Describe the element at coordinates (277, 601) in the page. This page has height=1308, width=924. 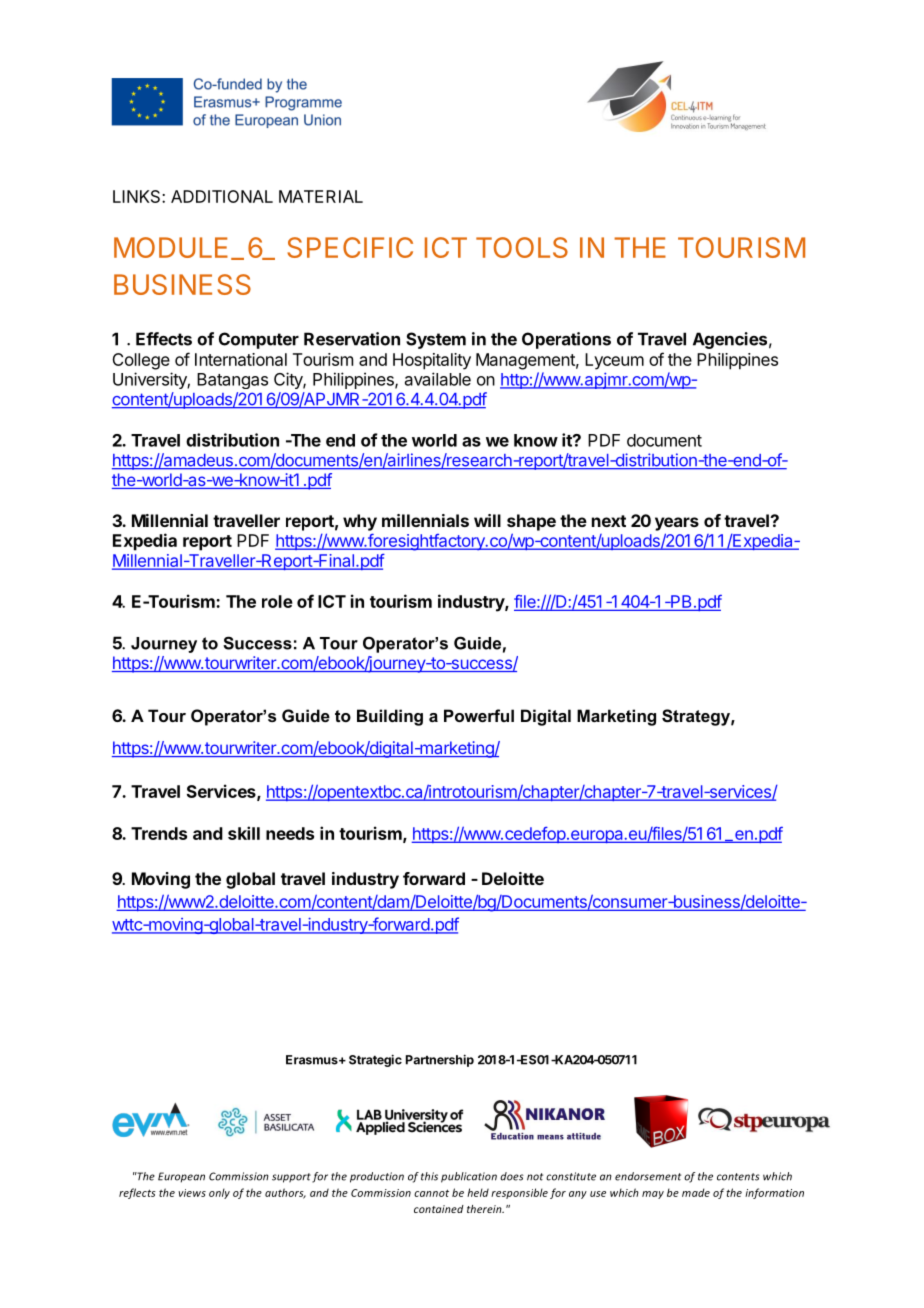
I see `role` at that location.
